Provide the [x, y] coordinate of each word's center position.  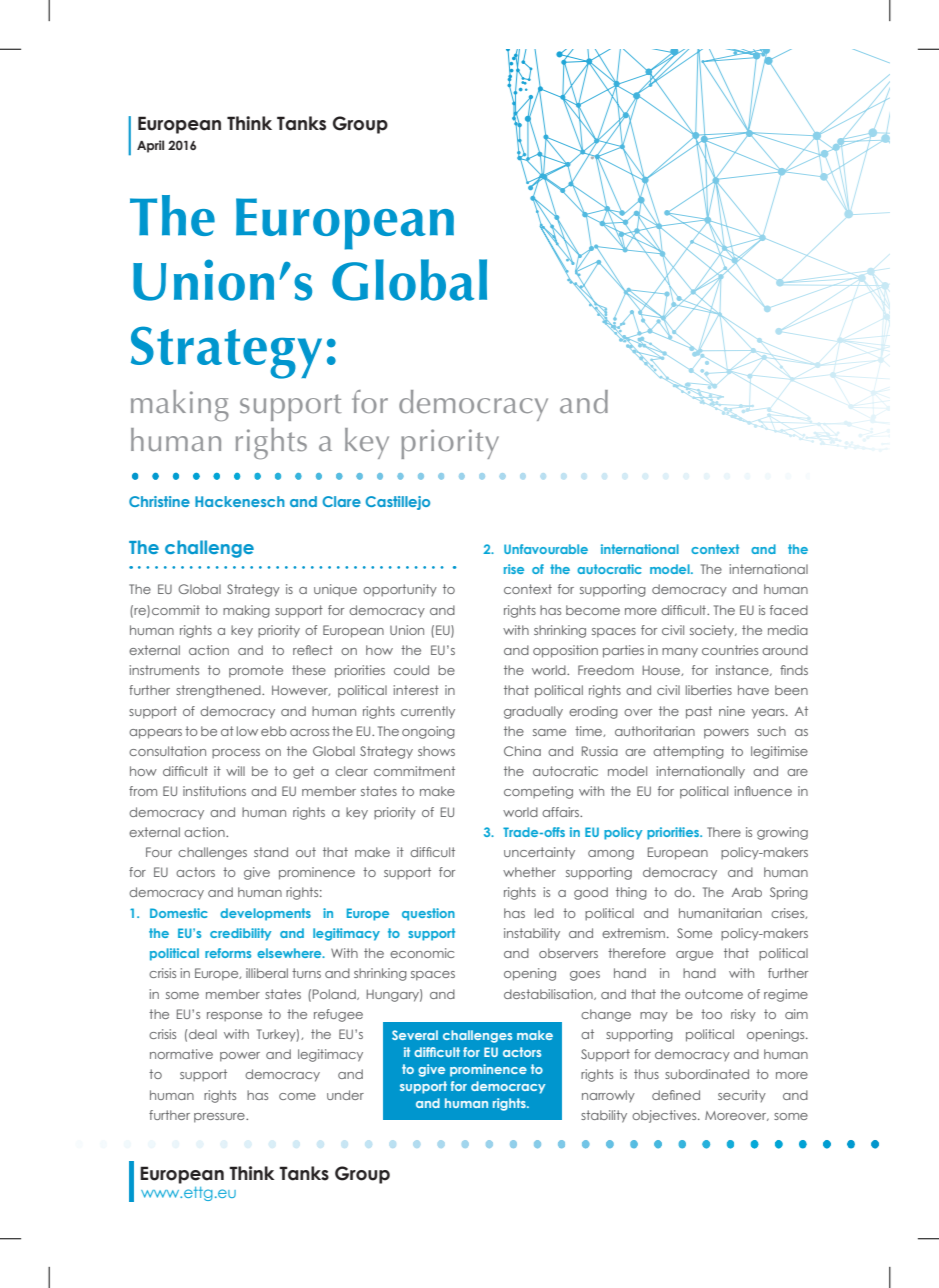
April [150, 146]
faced [789, 610]
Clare [341, 501]
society [713, 631]
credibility [240, 934]
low [247, 731]
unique [335, 590]
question [428, 914]
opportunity [400, 590]
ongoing [428, 732]
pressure [220, 1118]
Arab [747, 892]
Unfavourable [546, 549]
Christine [159, 501]
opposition [565, 651]
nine [732, 711]
